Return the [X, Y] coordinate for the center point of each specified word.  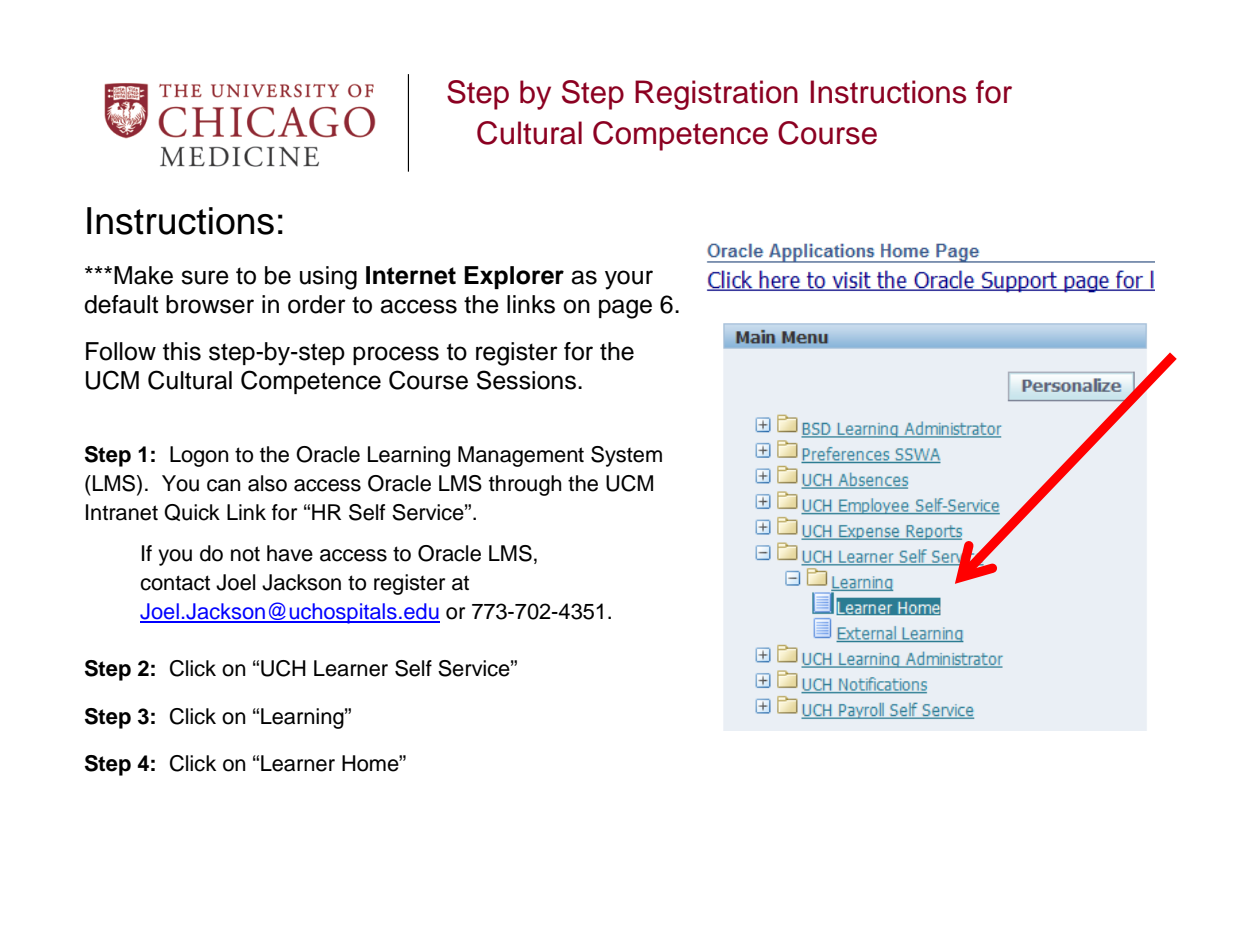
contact [175, 583]
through [525, 485]
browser [210, 304]
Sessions [526, 380]
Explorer [514, 277]
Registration [716, 95]
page [625, 309]
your [629, 280]
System [626, 456]
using [328, 278]
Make [143, 275]
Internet [411, 275]
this [182, 351]
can [223, 485]
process [396, 355]
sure [205, 277]
